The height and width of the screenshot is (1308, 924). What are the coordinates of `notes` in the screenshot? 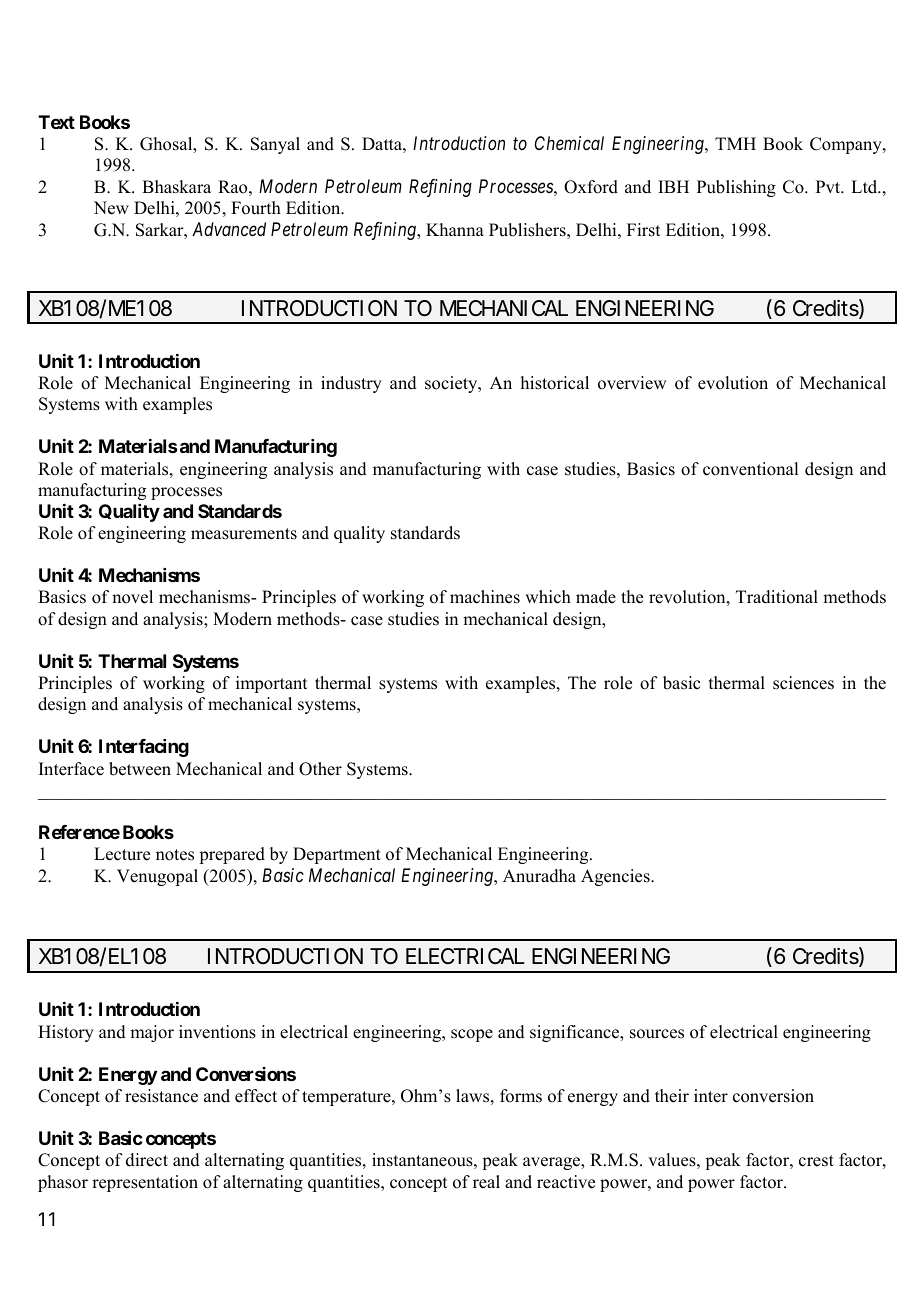 It's located at (175, 855).
